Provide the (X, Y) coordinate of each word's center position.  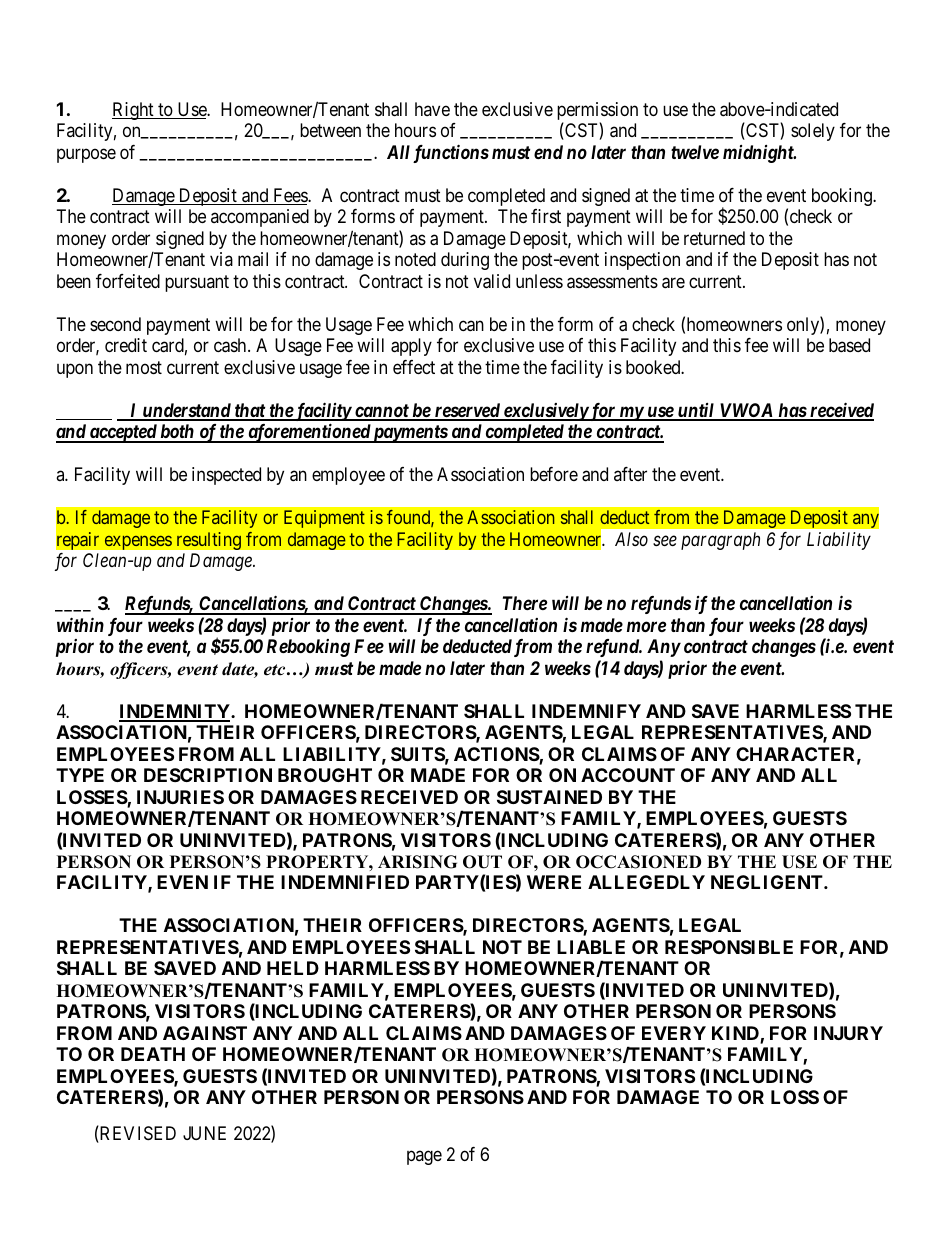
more (646, 626)
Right (134, 111)
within (80, 624)
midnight (759, 154)
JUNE (204, 1133)
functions (451, 153)
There (525, 603)
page (424, 1158)
